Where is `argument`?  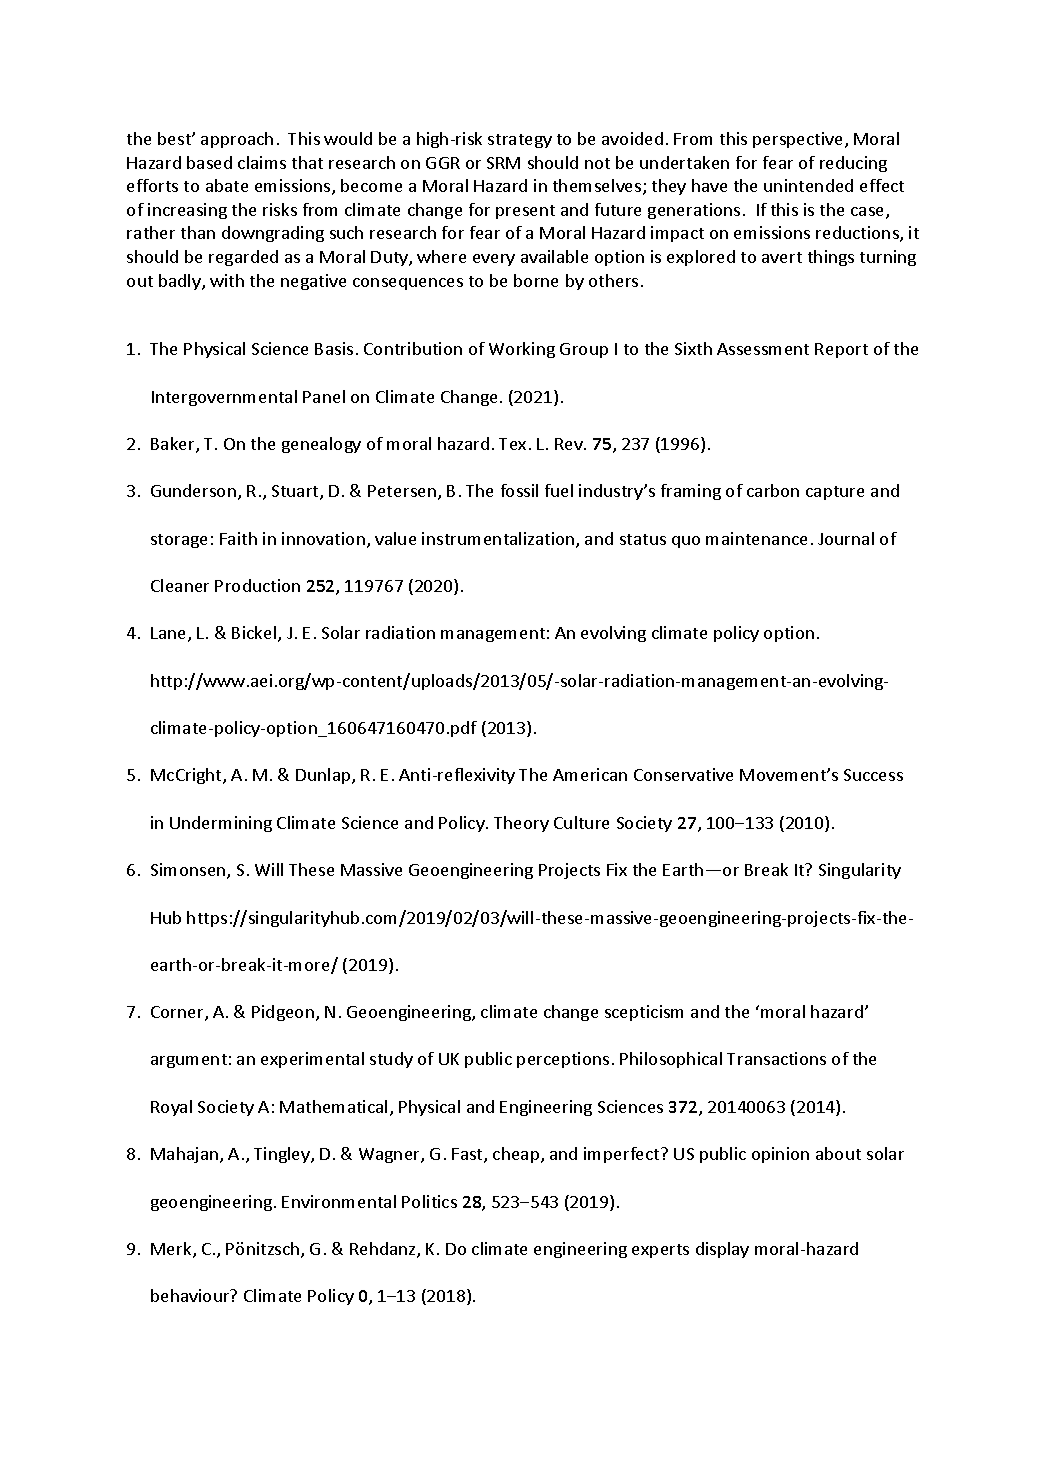 argument is located at coordinates (189, 1061).
